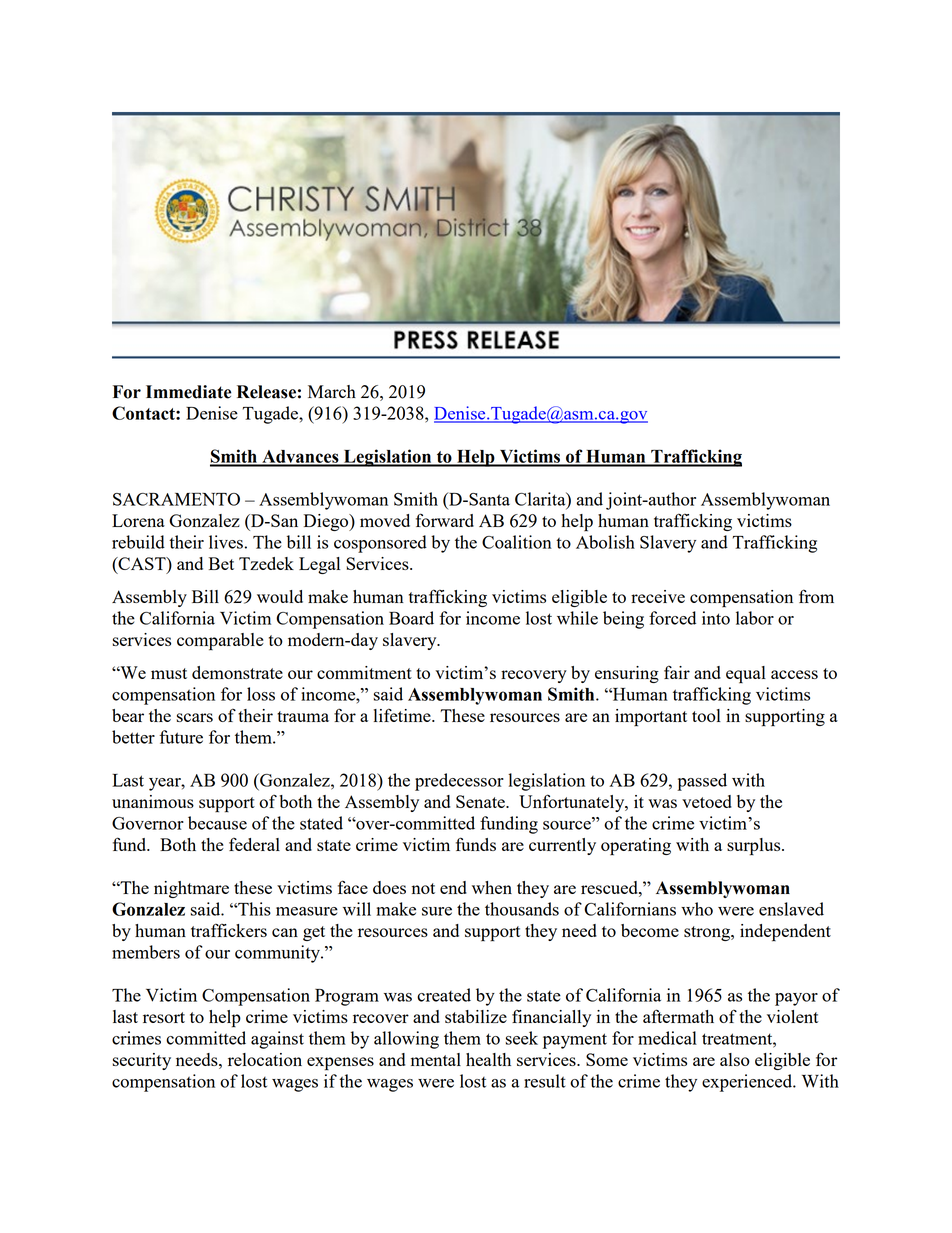 The width and height of the page is (952, 1233). Describe the element at coordinates (716, 618) in the page. I see `into` at that location.
